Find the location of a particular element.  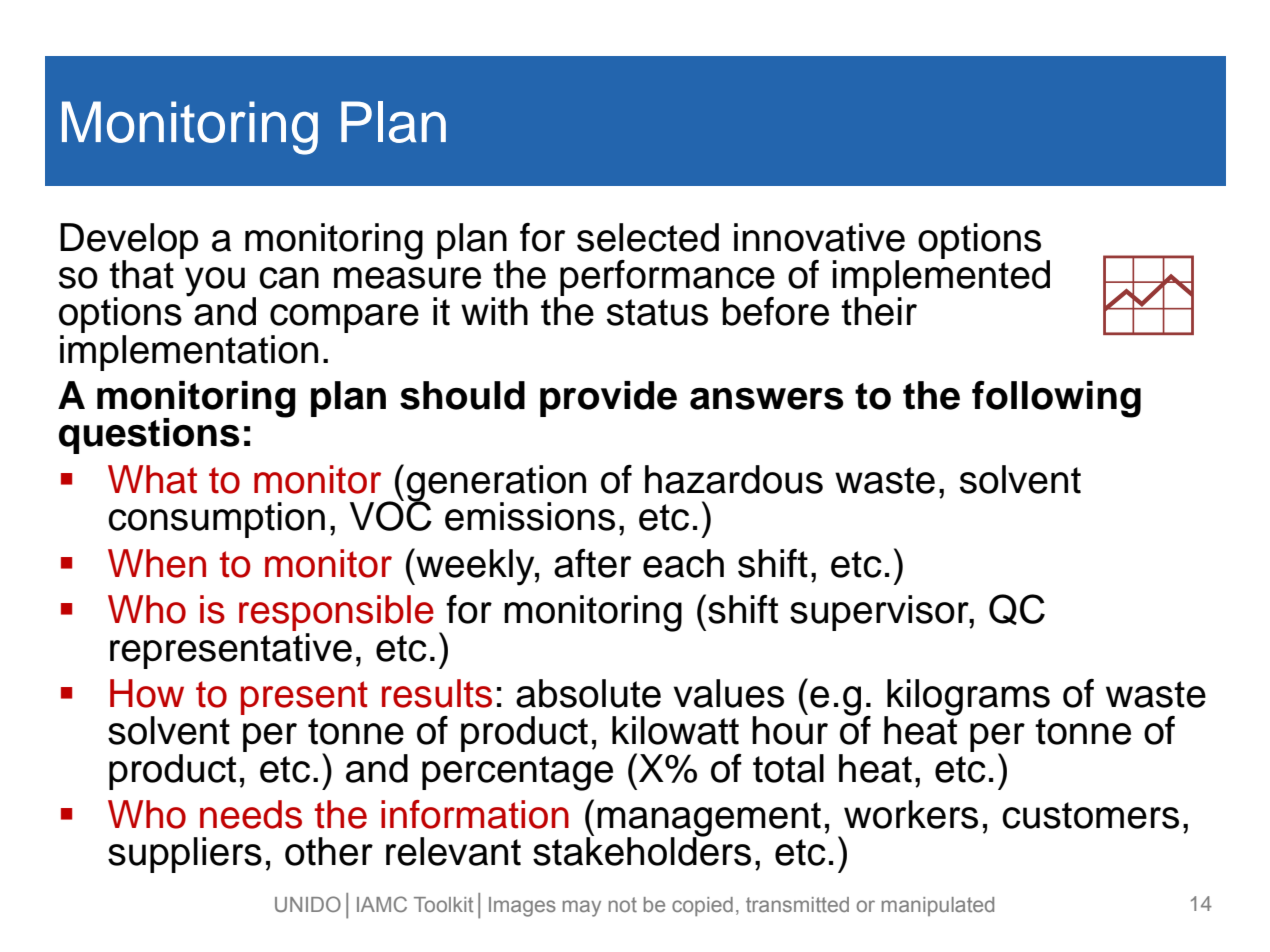

selected is located at coordinates (648, 237).
